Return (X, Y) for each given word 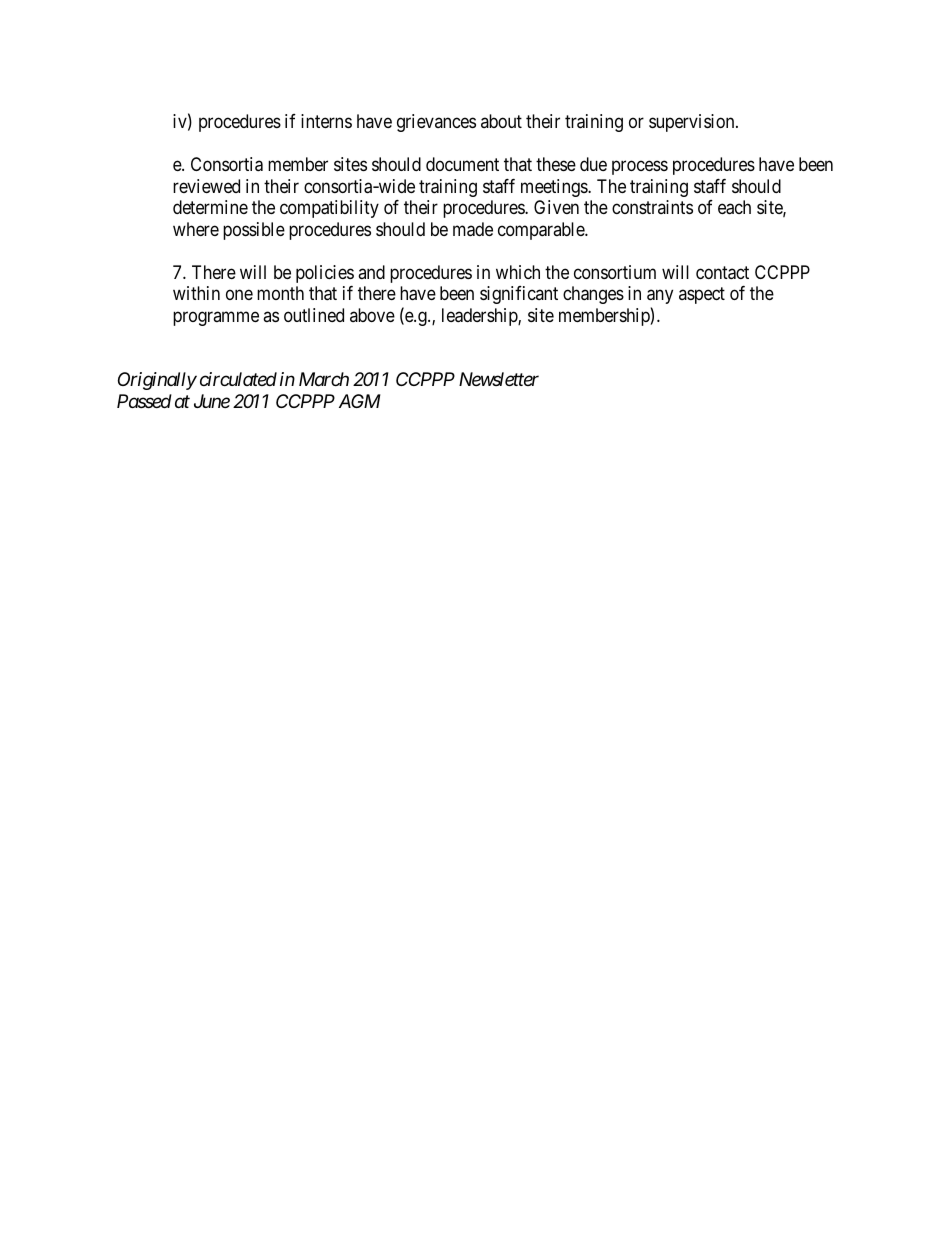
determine (210, 207)
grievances (436, 123)
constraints (652, 207)
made (473, 229)
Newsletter (499, 379)
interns (326, 121)
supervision (693, 123)
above (372, 315)
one (239, 295)
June (212, 401)
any (660, 297)
